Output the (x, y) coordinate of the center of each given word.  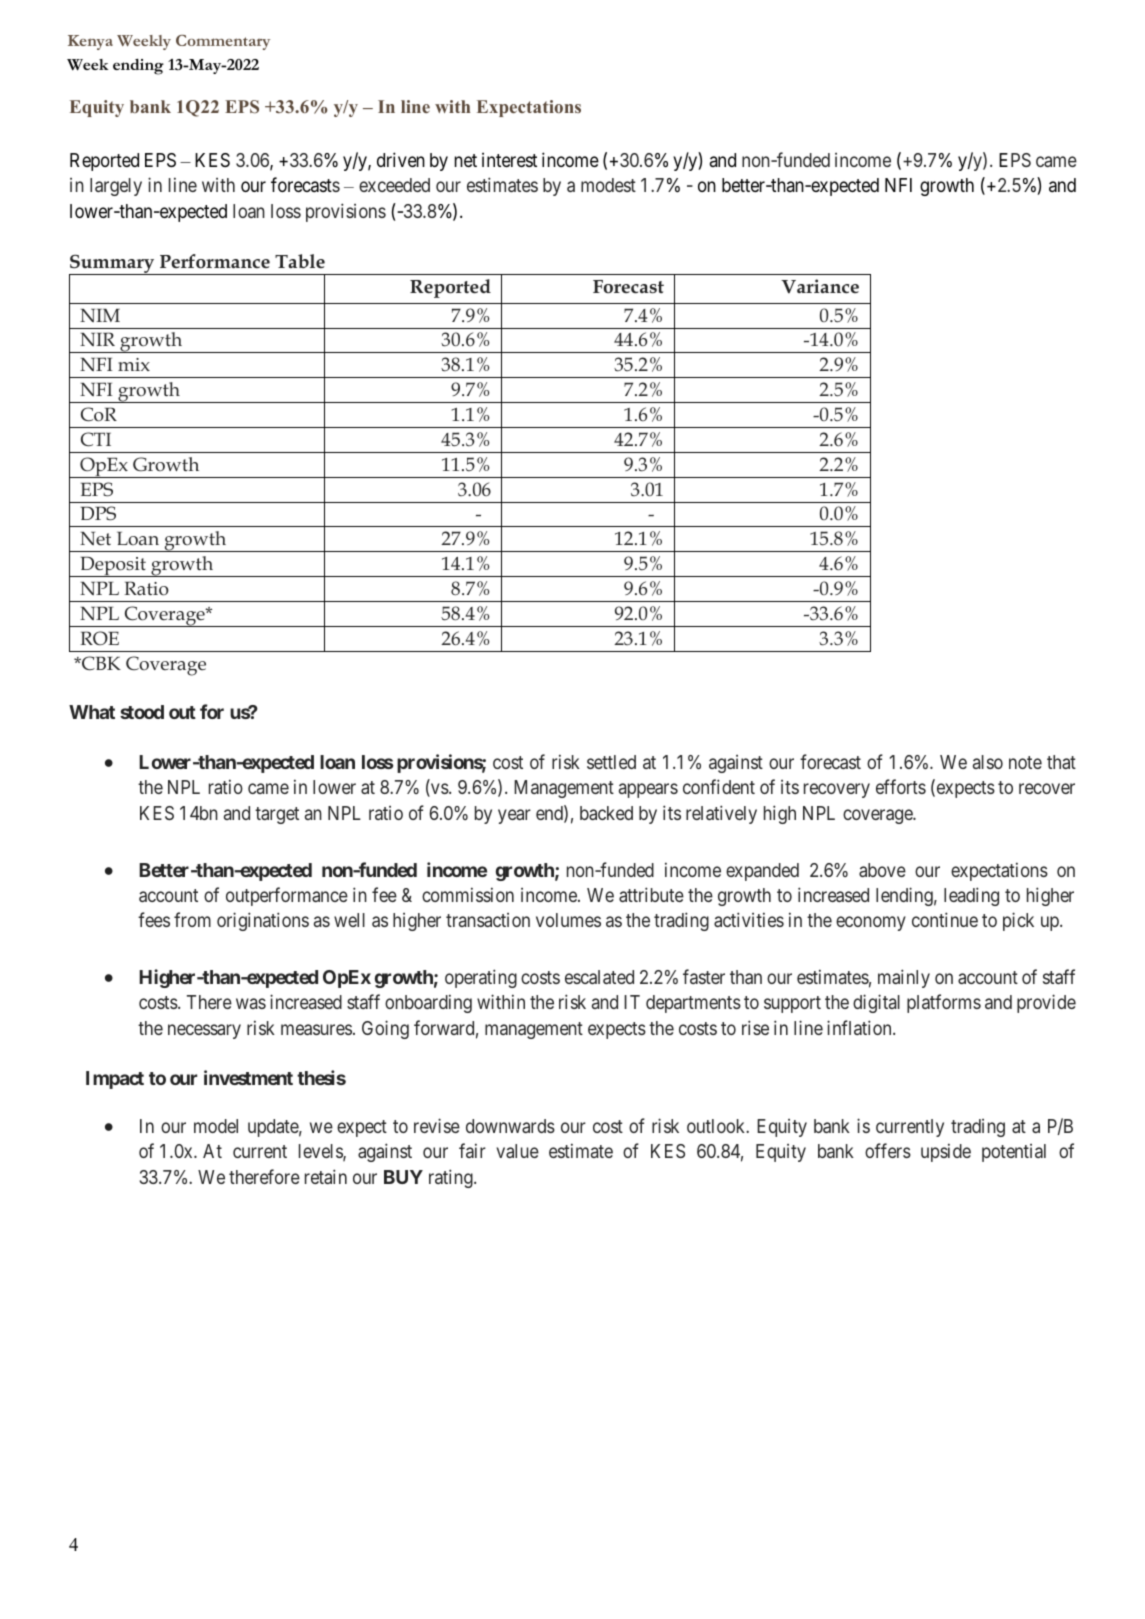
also (988, 762)
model (216, 1126)
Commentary (223, 42)
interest (509, 159)
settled (611, 762)
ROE (99, 638)
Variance (820, 286)
